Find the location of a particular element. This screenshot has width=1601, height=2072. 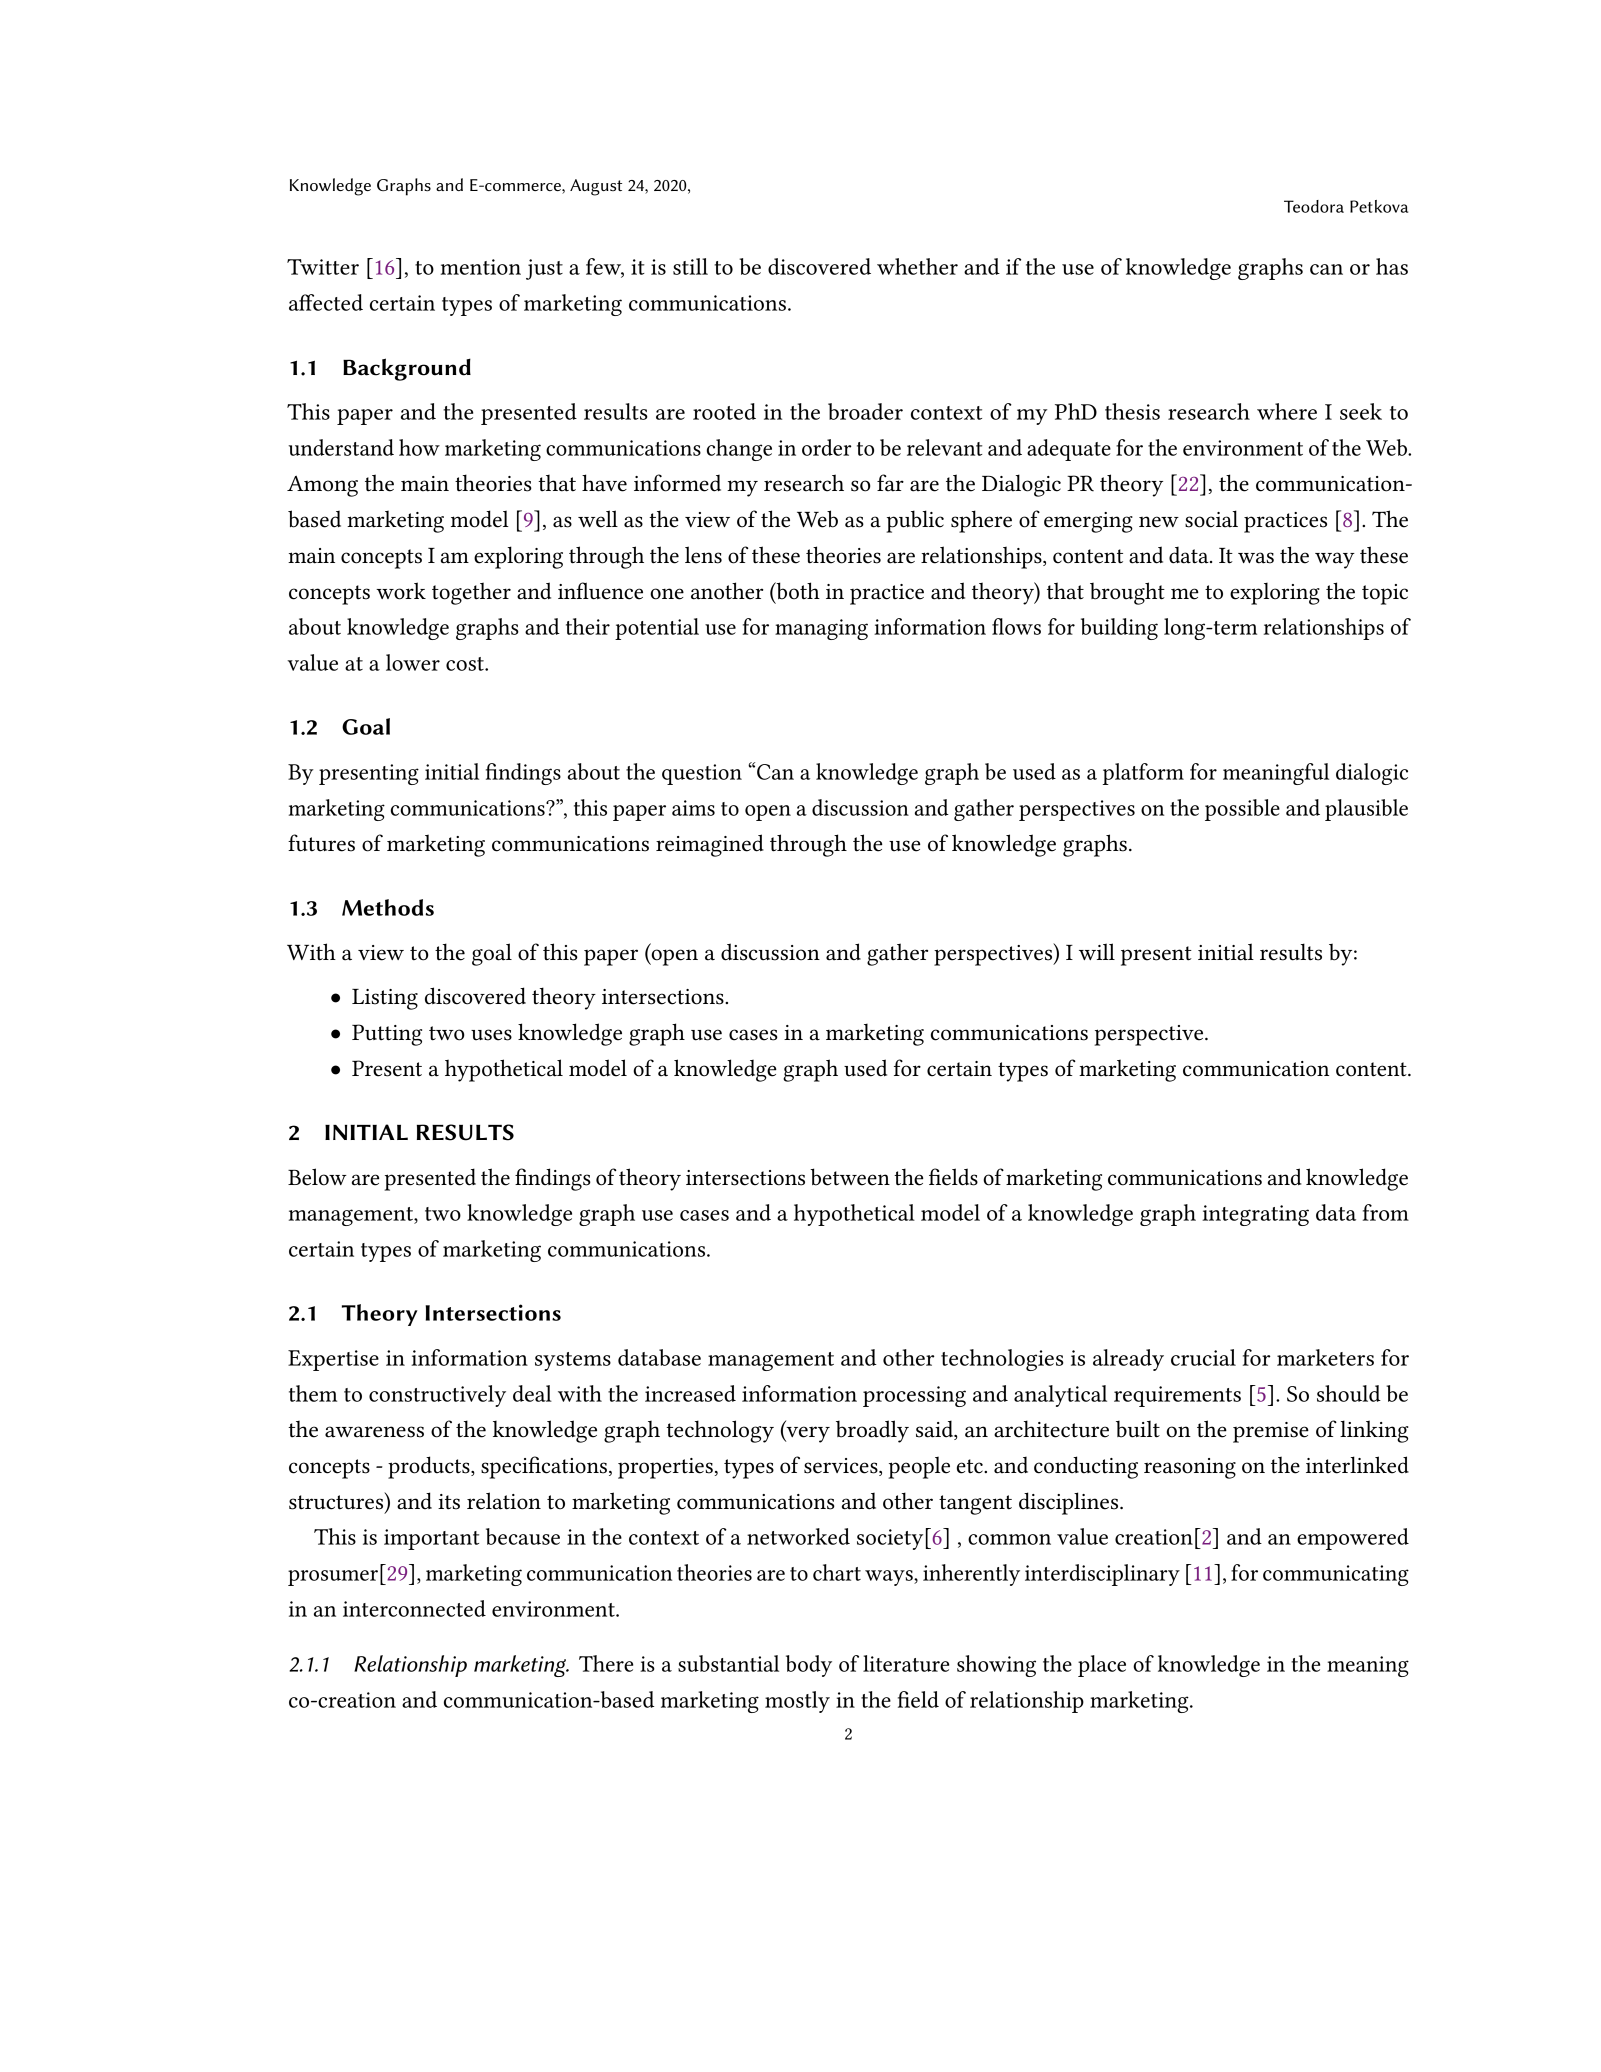

managing is located at coordinates (821, 629).
